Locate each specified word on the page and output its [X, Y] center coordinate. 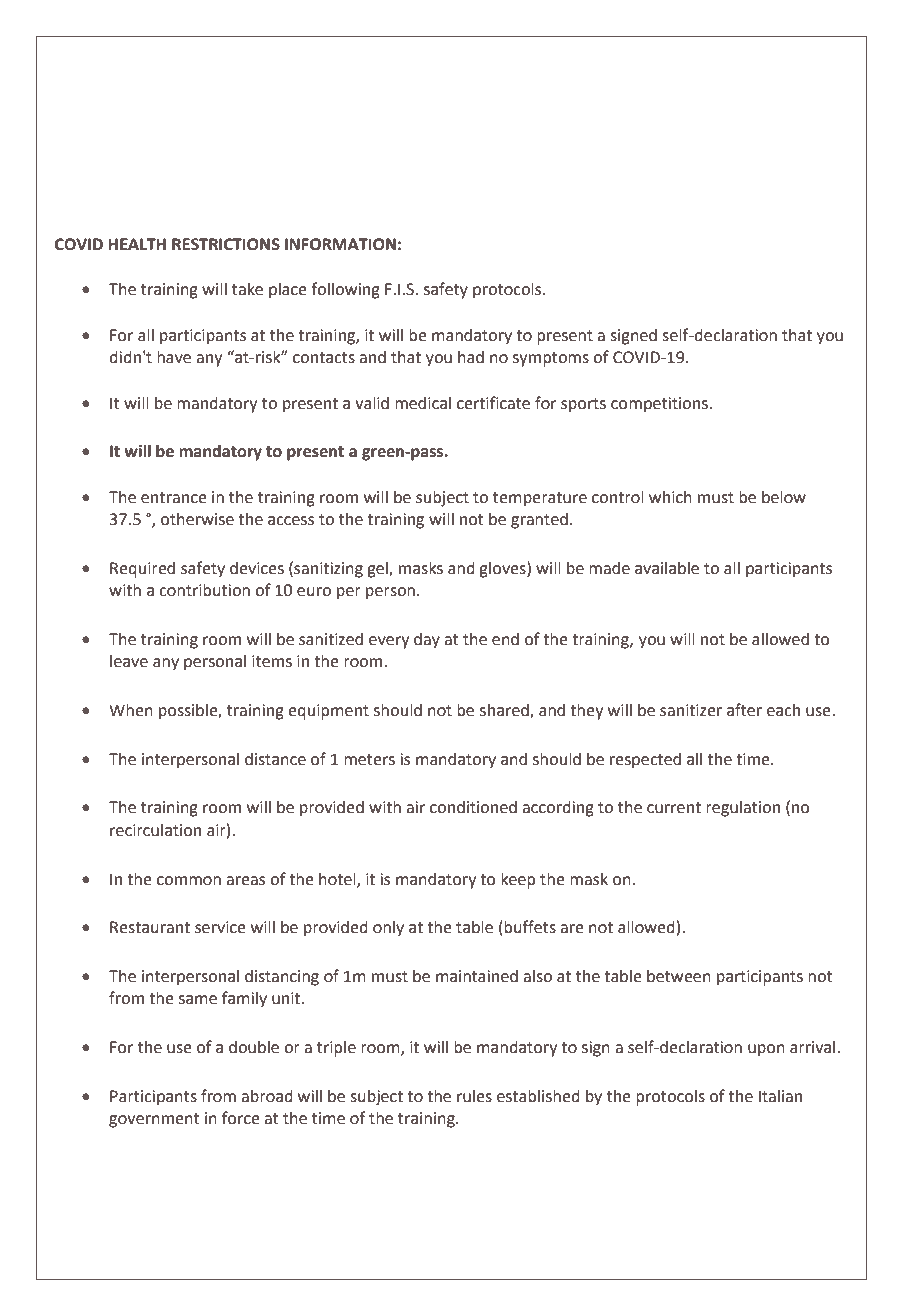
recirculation [155, 830]
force [241, 1118]
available [667, 568]
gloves [503, 569]
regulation [743, 809]
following [345, 290]
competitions [659, 405]
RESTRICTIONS [226, 244]
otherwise [197, 519]
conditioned [473, 807]
